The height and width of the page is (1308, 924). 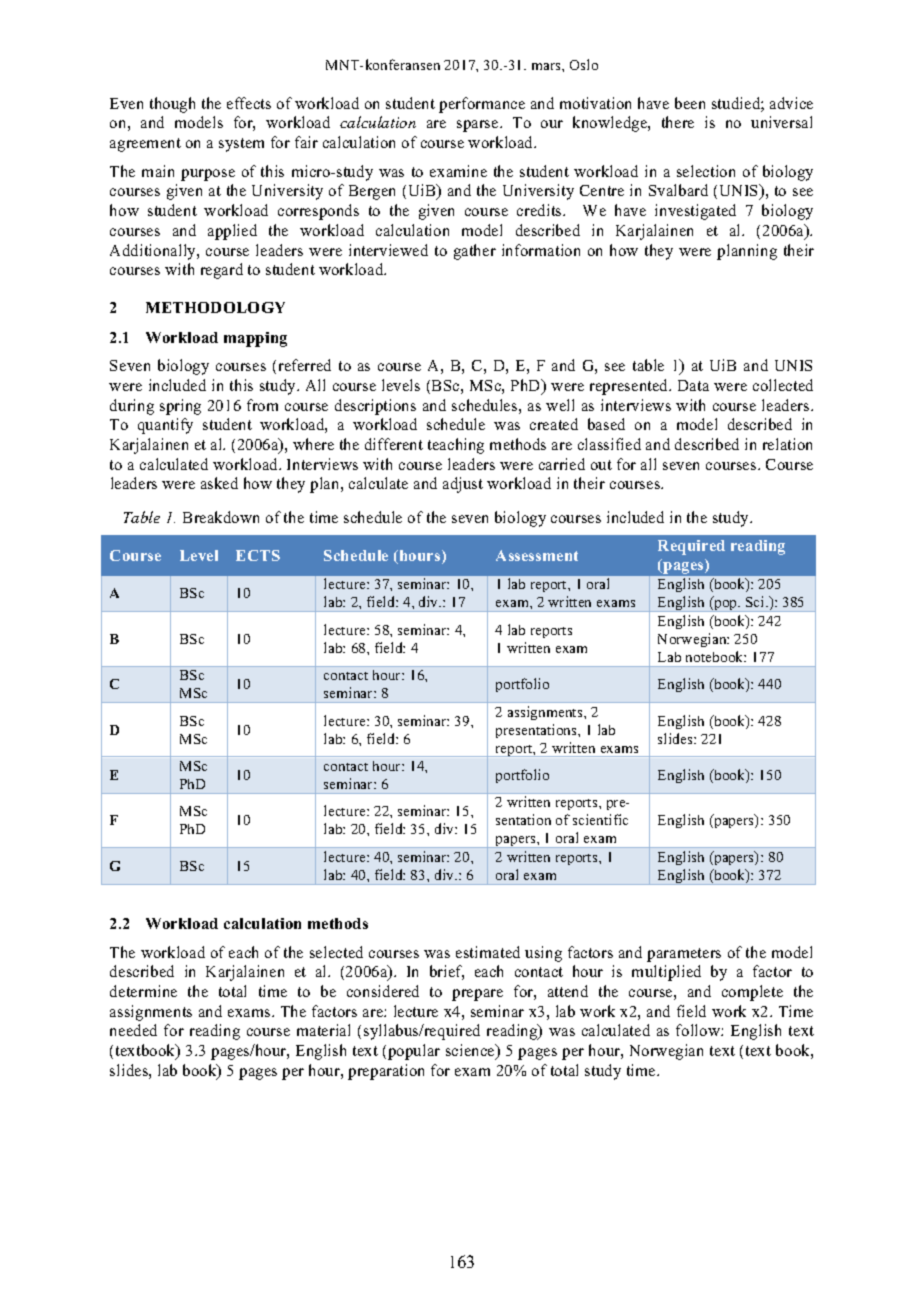 What do you see at coordinates (471, 1051) in the page?
I see `science` at bounding box center [471, 1051].
